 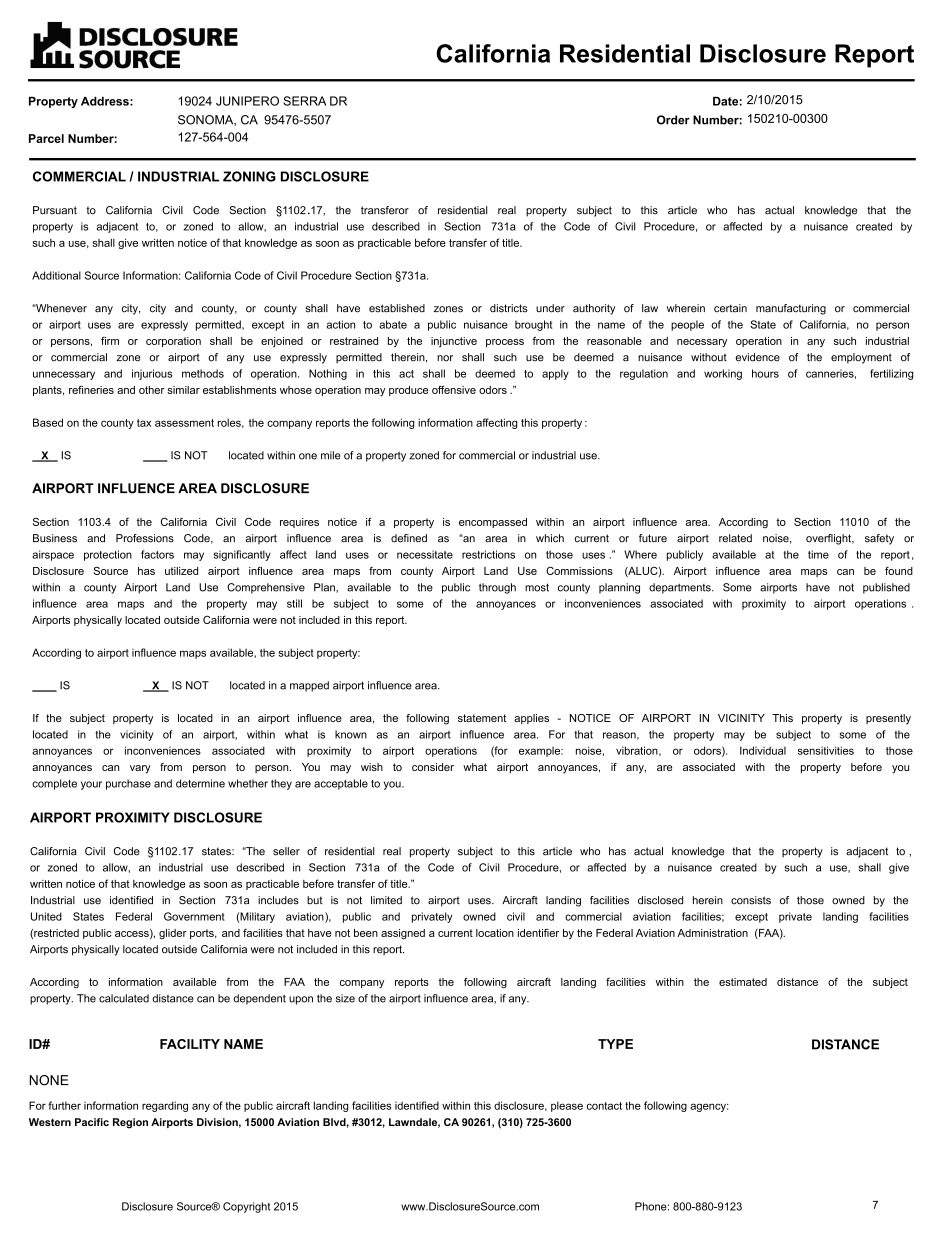 I want to click on Region, so click(x=130, y=1123).
